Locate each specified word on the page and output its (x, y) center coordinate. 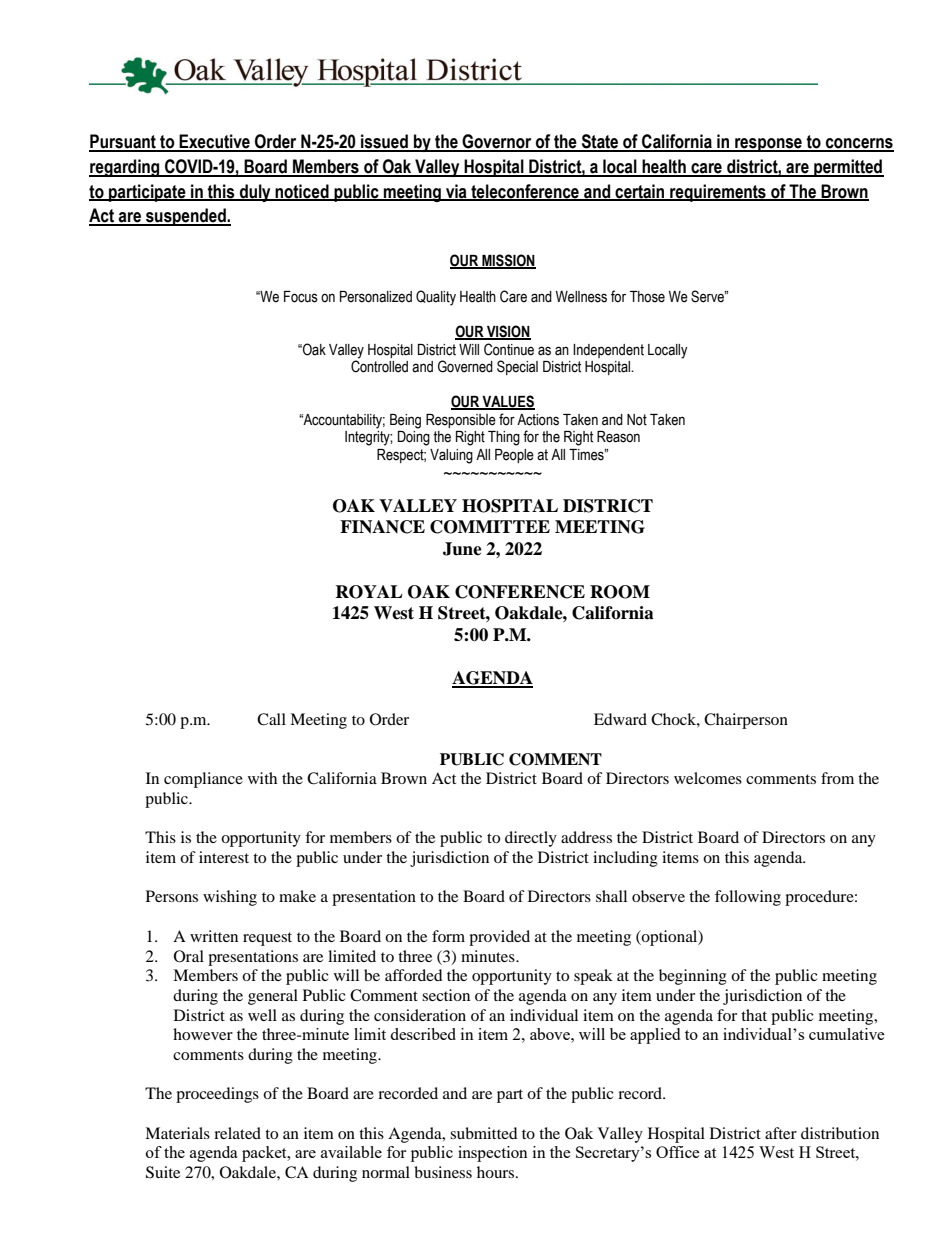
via (456, 192)
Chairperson (746, 721)
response (768, 145)
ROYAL (369, 592)
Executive (215, 142)
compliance (203, 780)
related (237, 1133)
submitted (484, 1133)
